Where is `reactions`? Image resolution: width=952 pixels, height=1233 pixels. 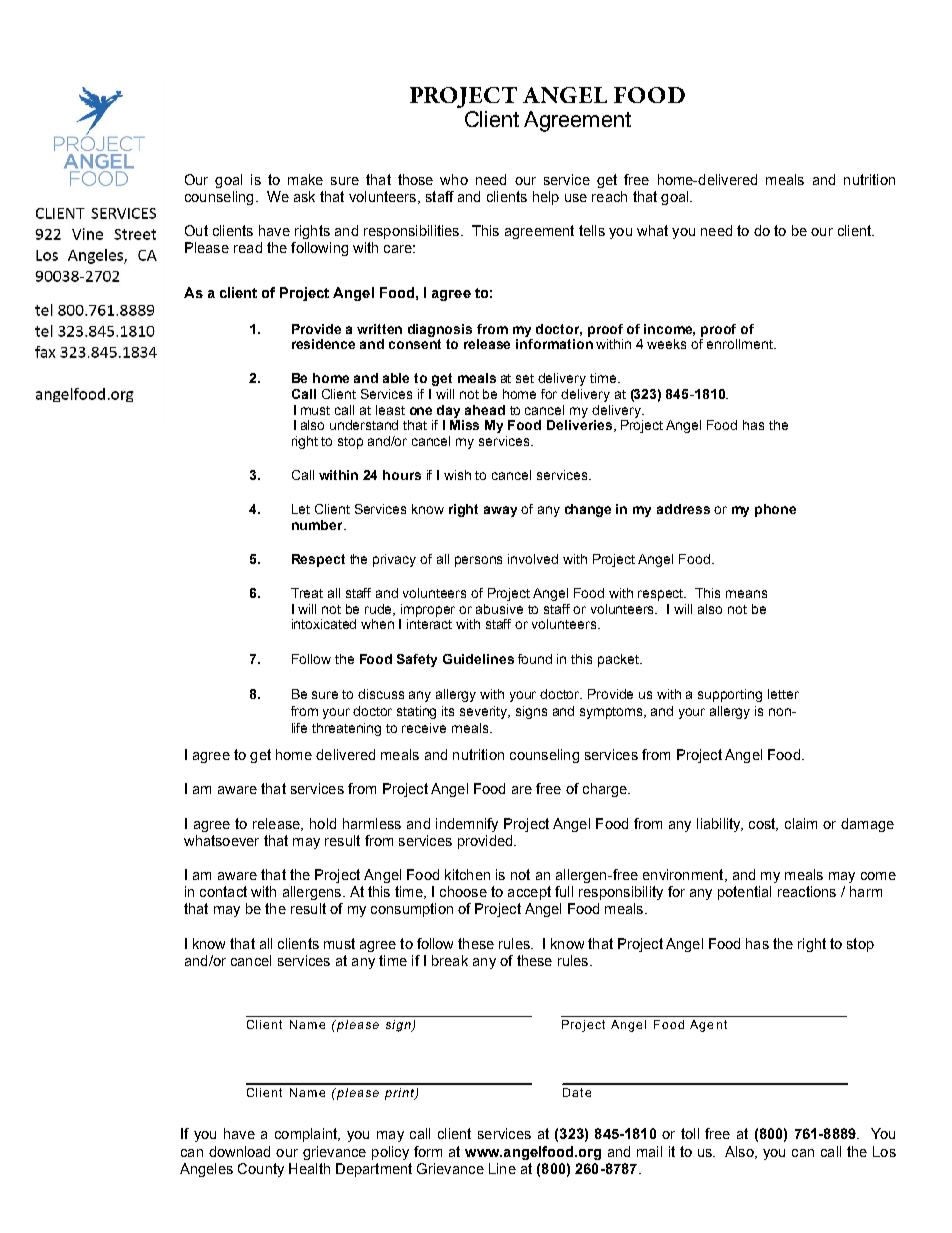
reactions is located at coordinates (807, 891).
